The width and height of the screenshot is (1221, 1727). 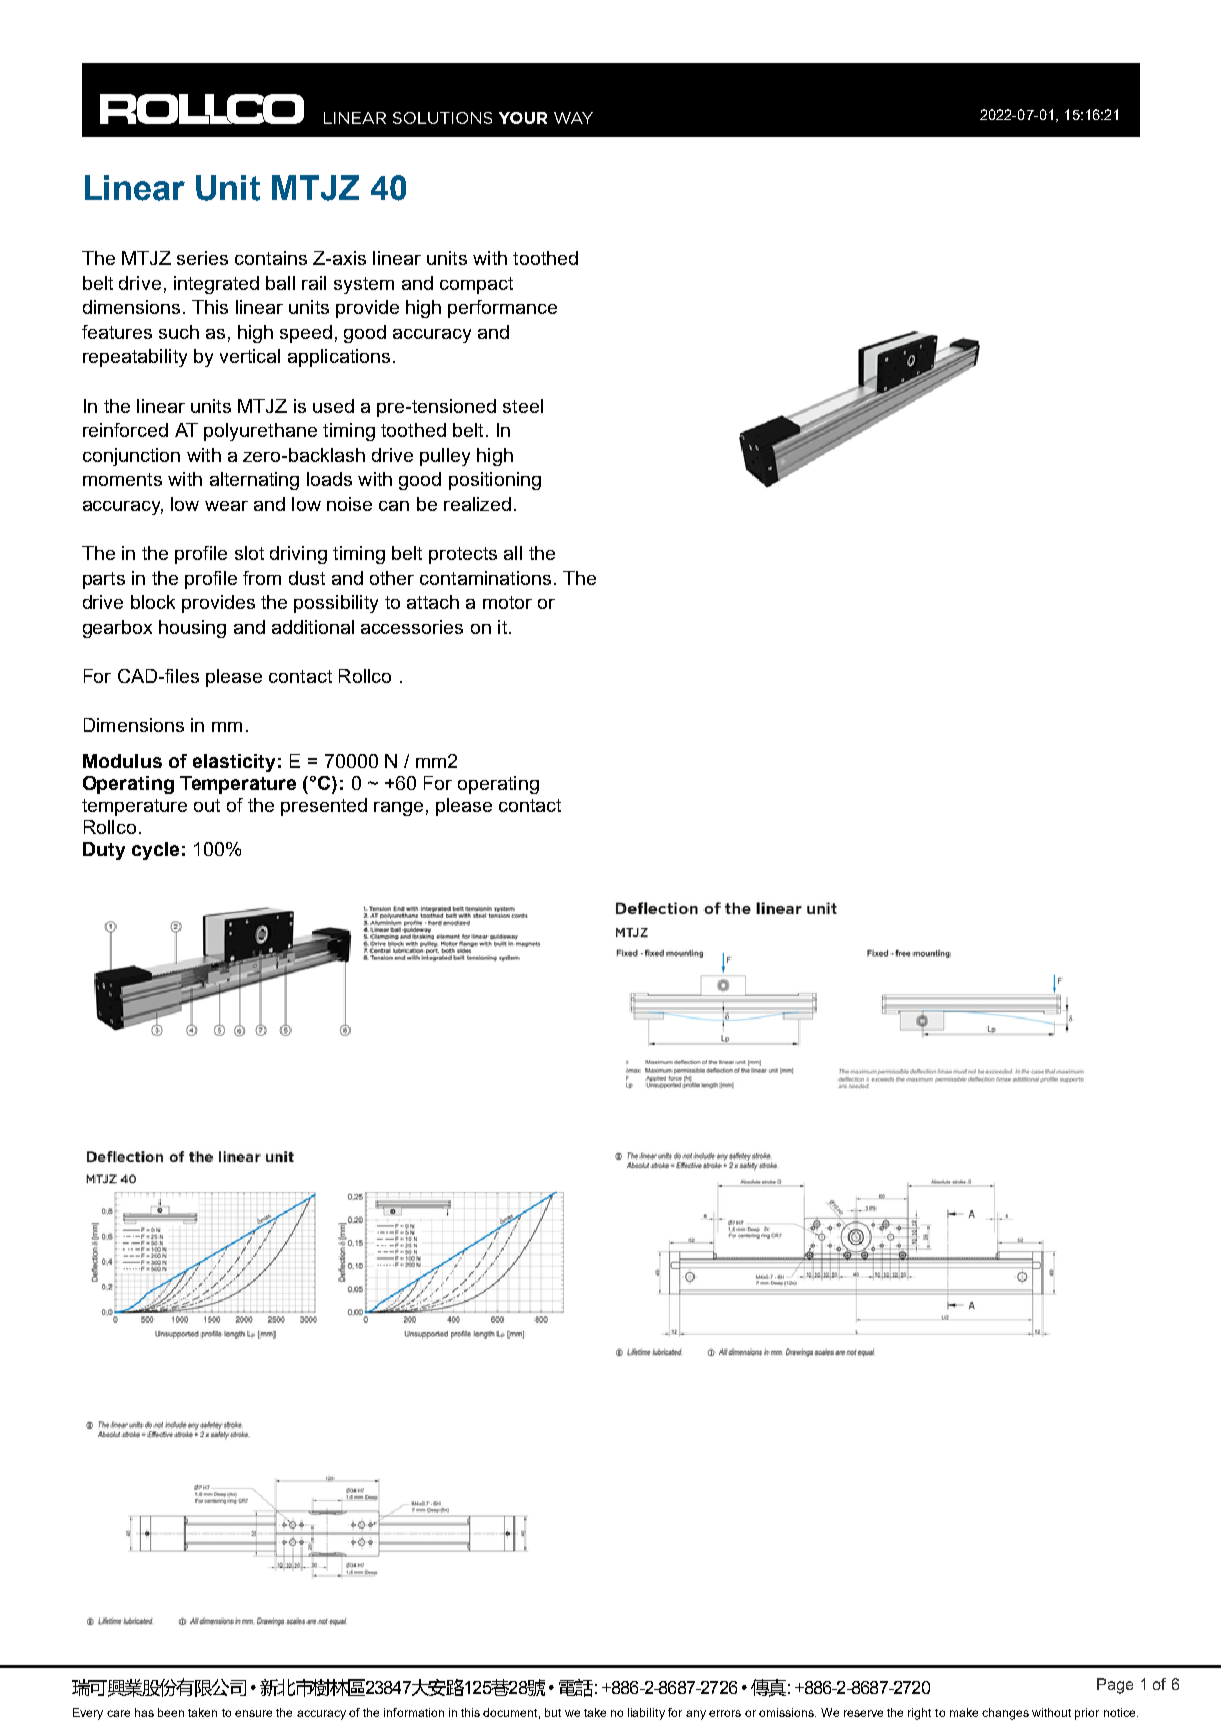 What do you see at coordinates (523, 406) in the screenshot?
I see `steel` at bounding box center [523, 406].
